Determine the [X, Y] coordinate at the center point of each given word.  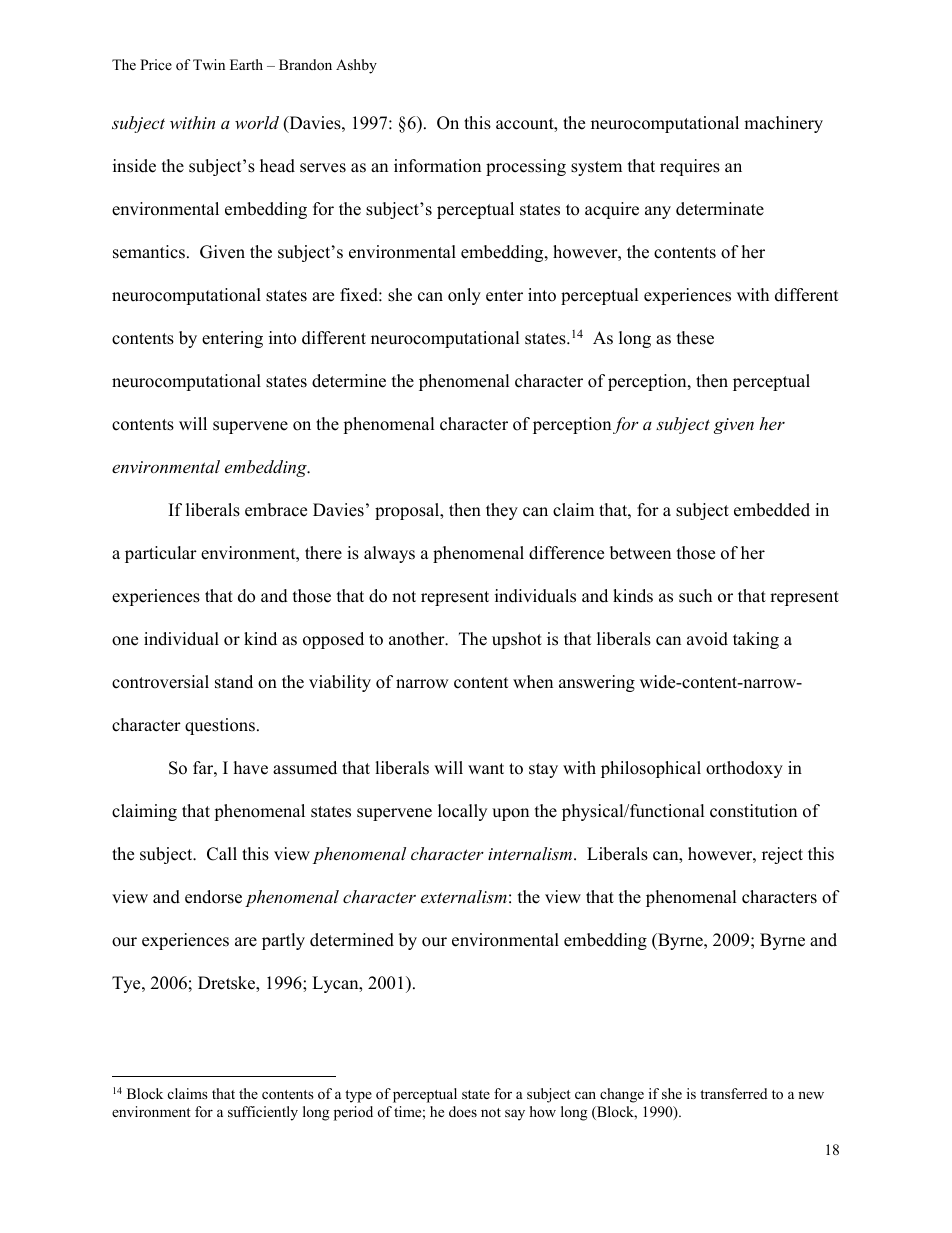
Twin [209, 64]
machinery [783, 124]
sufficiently [263, 1113]
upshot [517, 640]
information [437, 166]
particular [161, 554]
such [695, 596]
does [463, 1111]
